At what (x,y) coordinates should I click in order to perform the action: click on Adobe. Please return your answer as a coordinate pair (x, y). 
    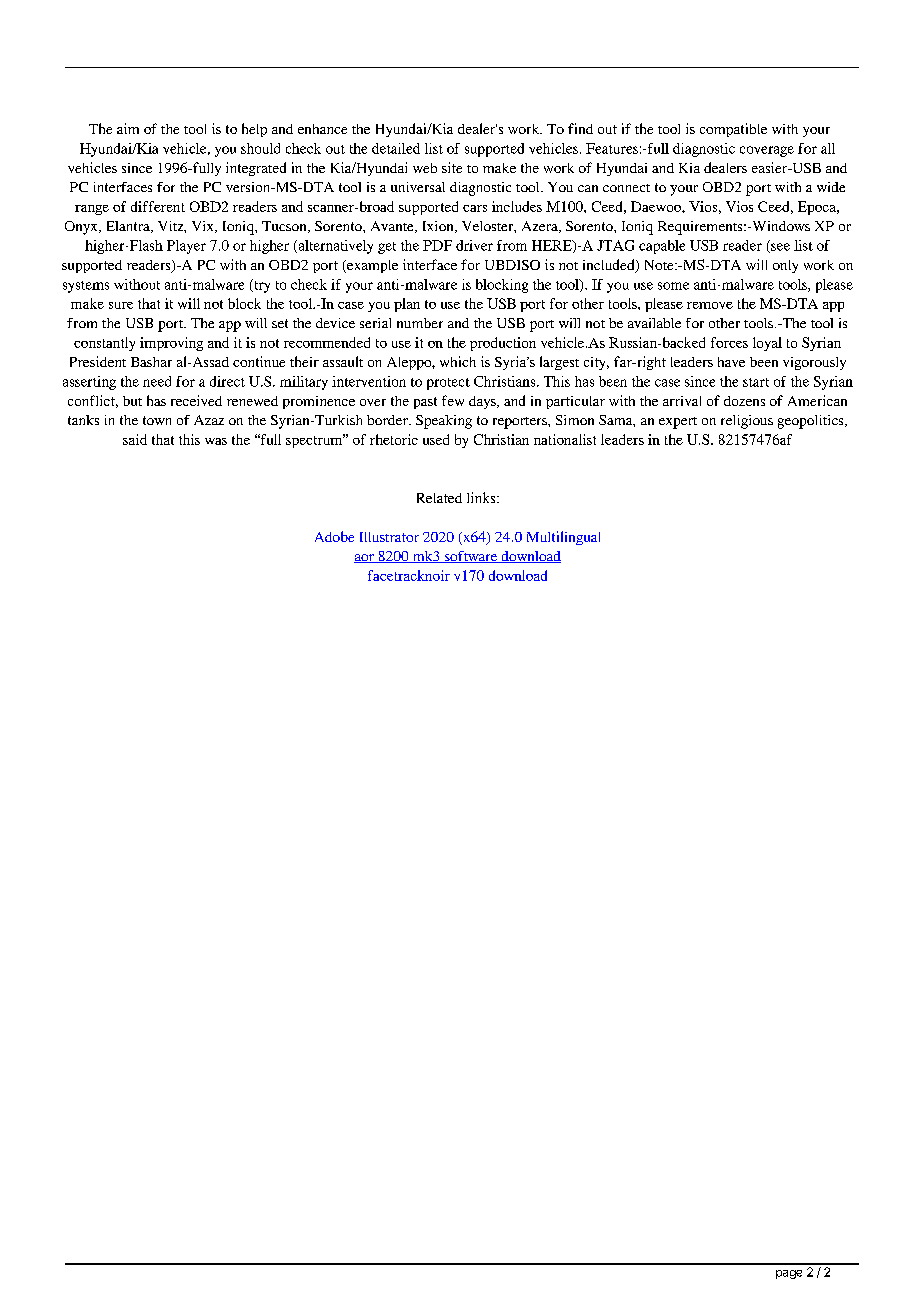
    Looking at the image, I should click on (334, 536).
